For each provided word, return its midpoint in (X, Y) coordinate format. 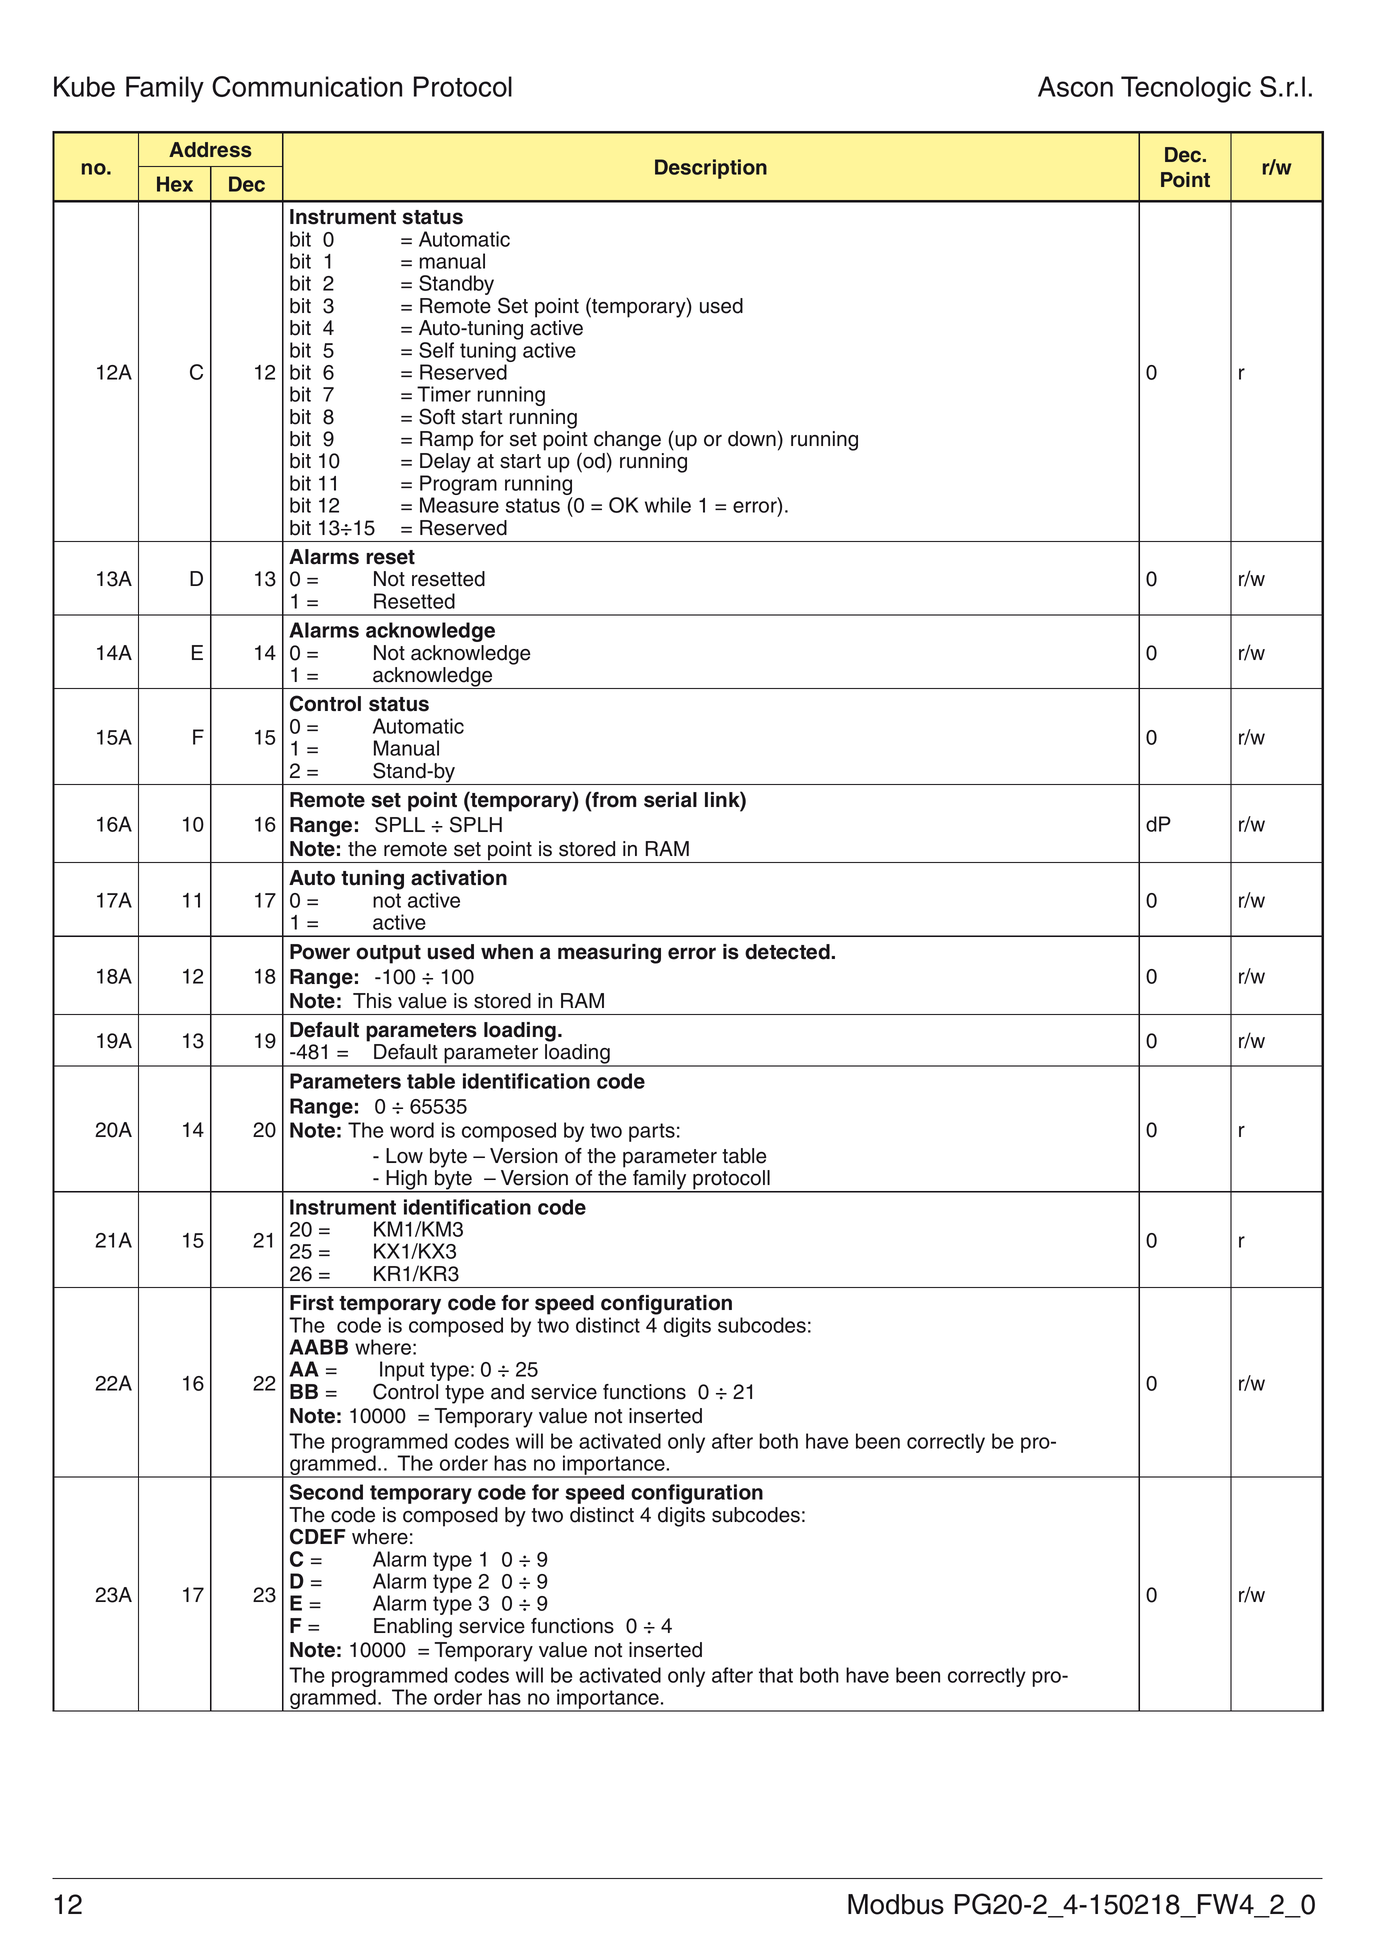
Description (711, 169)
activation (459, 878)
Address (210, 150)
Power (320, 952)
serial (670, 800)
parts (652, 1132)
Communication (307, 86)
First (312, 1303)
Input (401, 1372)
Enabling (413, 1628)
